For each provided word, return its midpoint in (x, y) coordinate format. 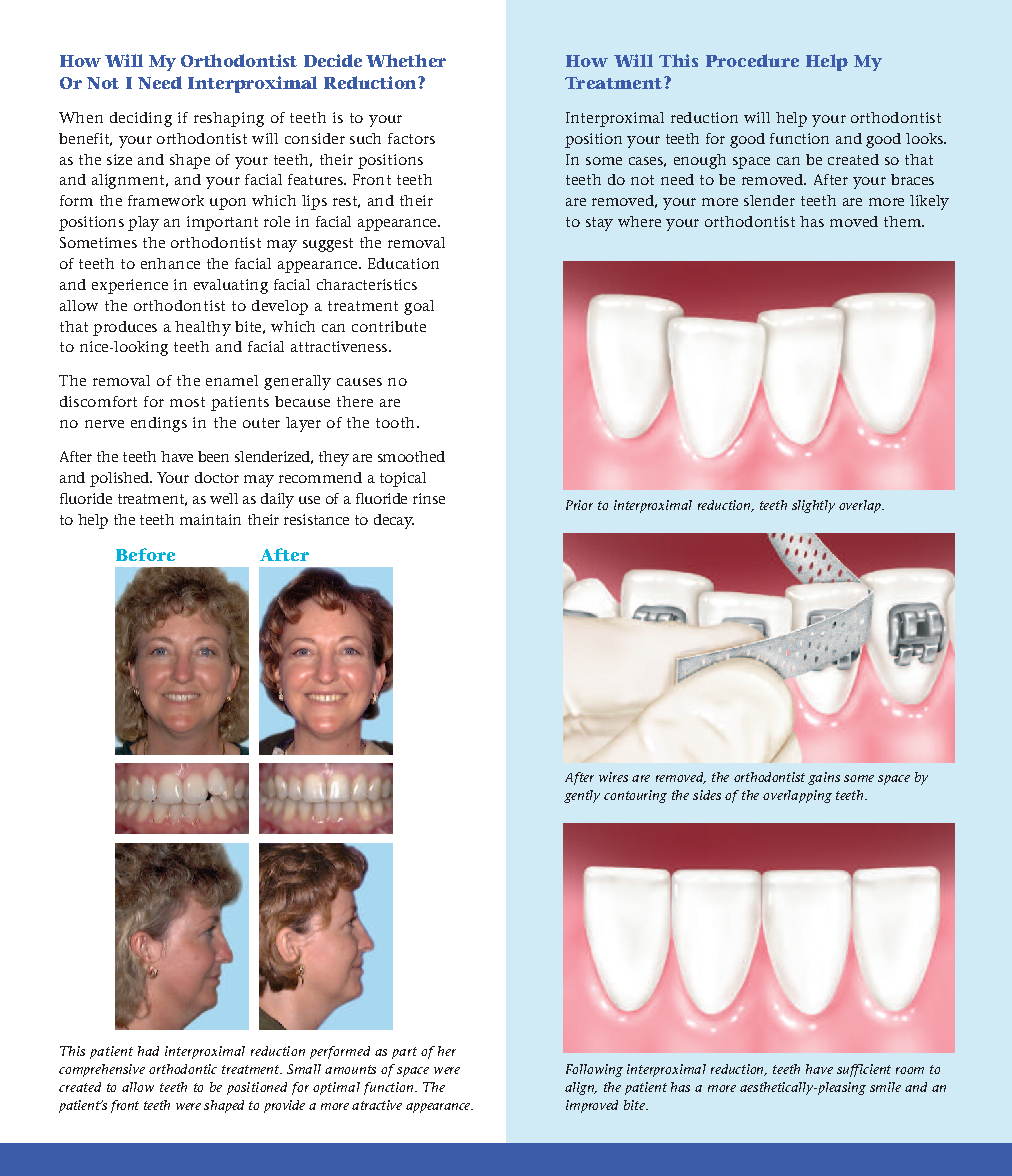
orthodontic (183, 1069)
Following (594, 1070)
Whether (406, 60)
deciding (141, 119)
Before (145, 554)
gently (582, 796)
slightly (813, 506)
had (148, 1051)
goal (419, 307)
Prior (579, 505)
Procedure (752, 60)
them (903, 221)
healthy (203, 328)
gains (824, 778)
